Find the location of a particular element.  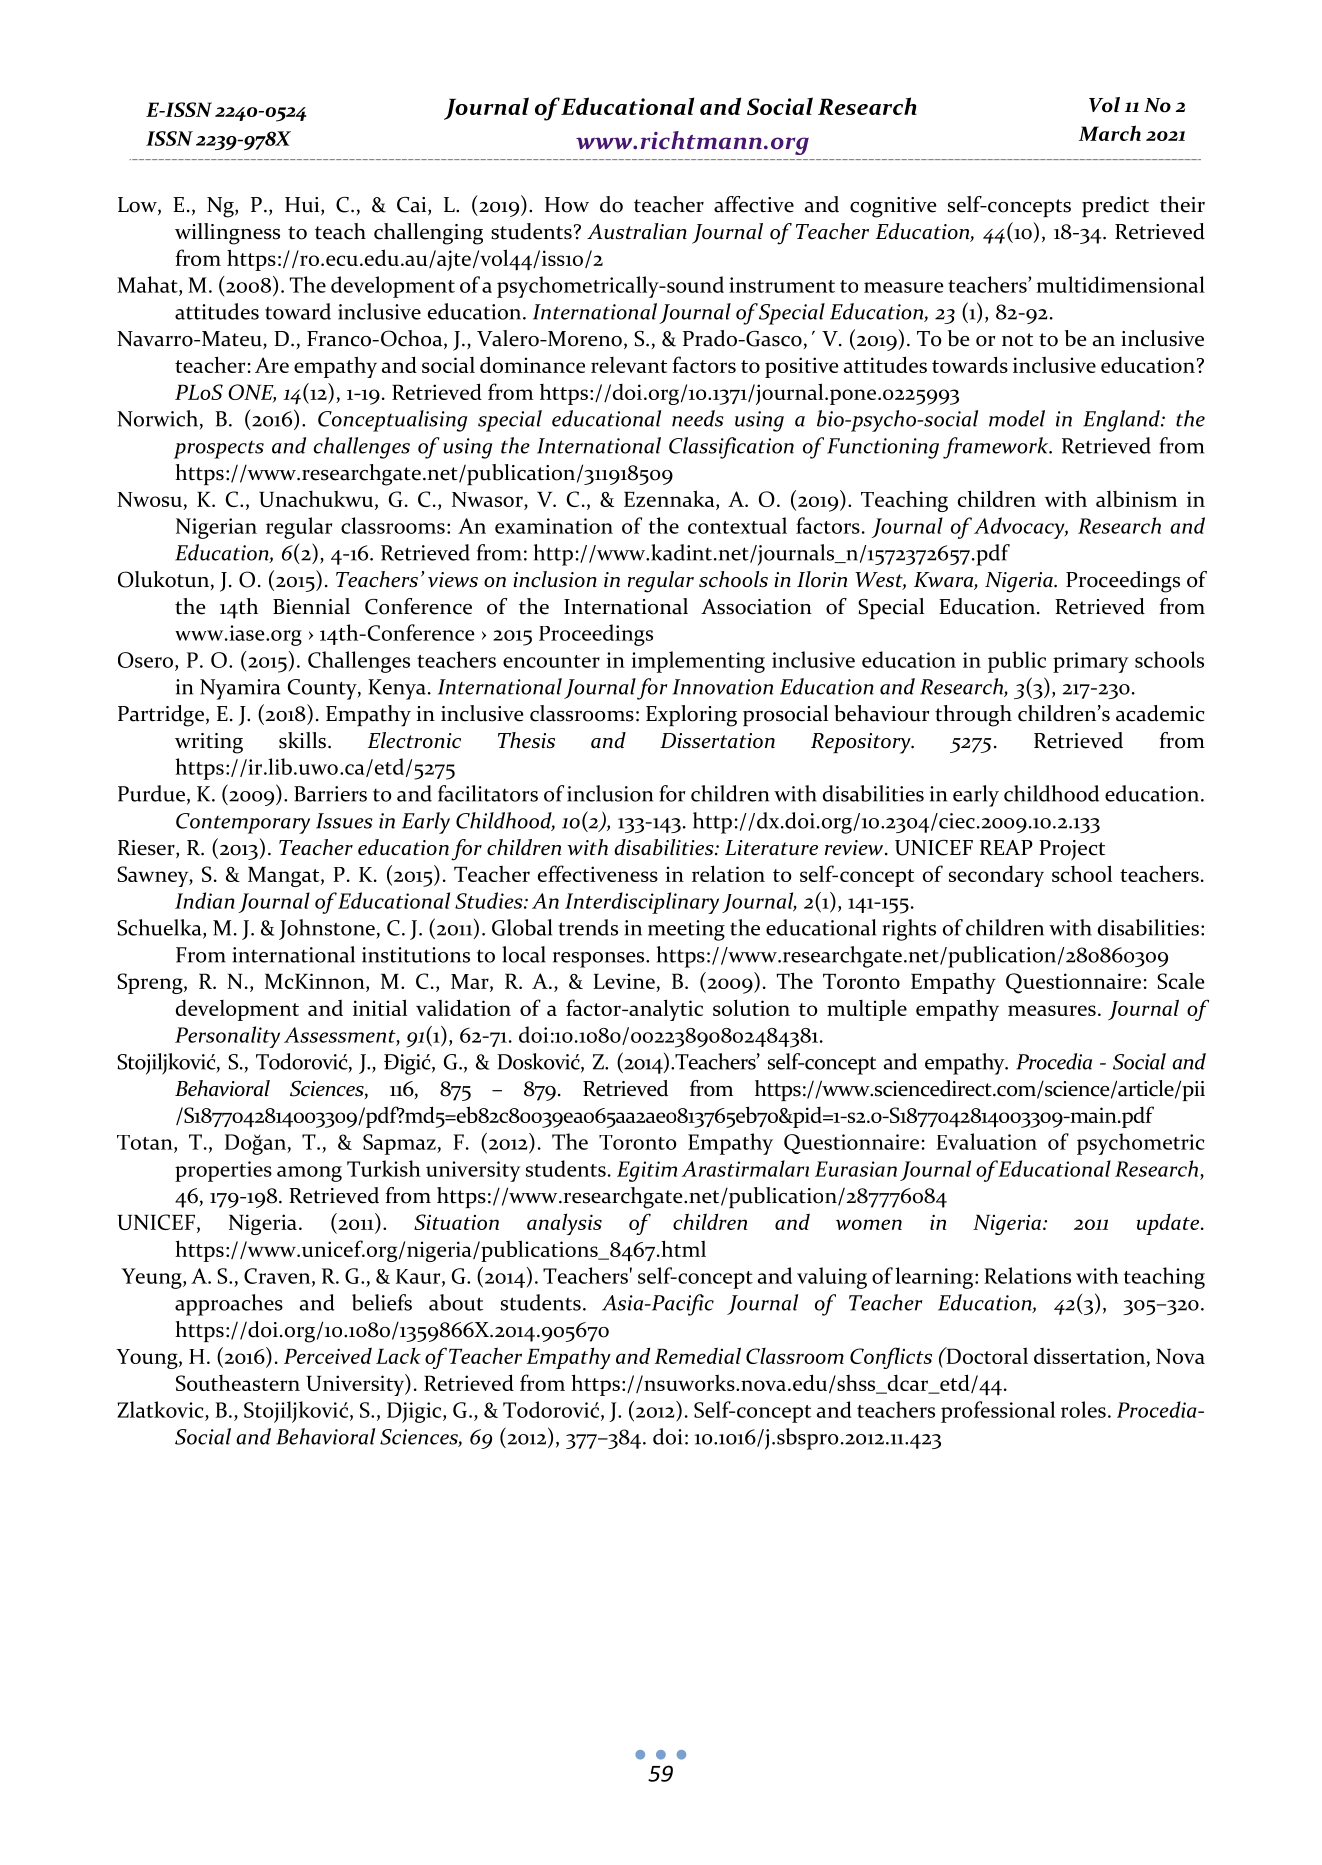

Evaluation is located at coordinates (986, 1141).
